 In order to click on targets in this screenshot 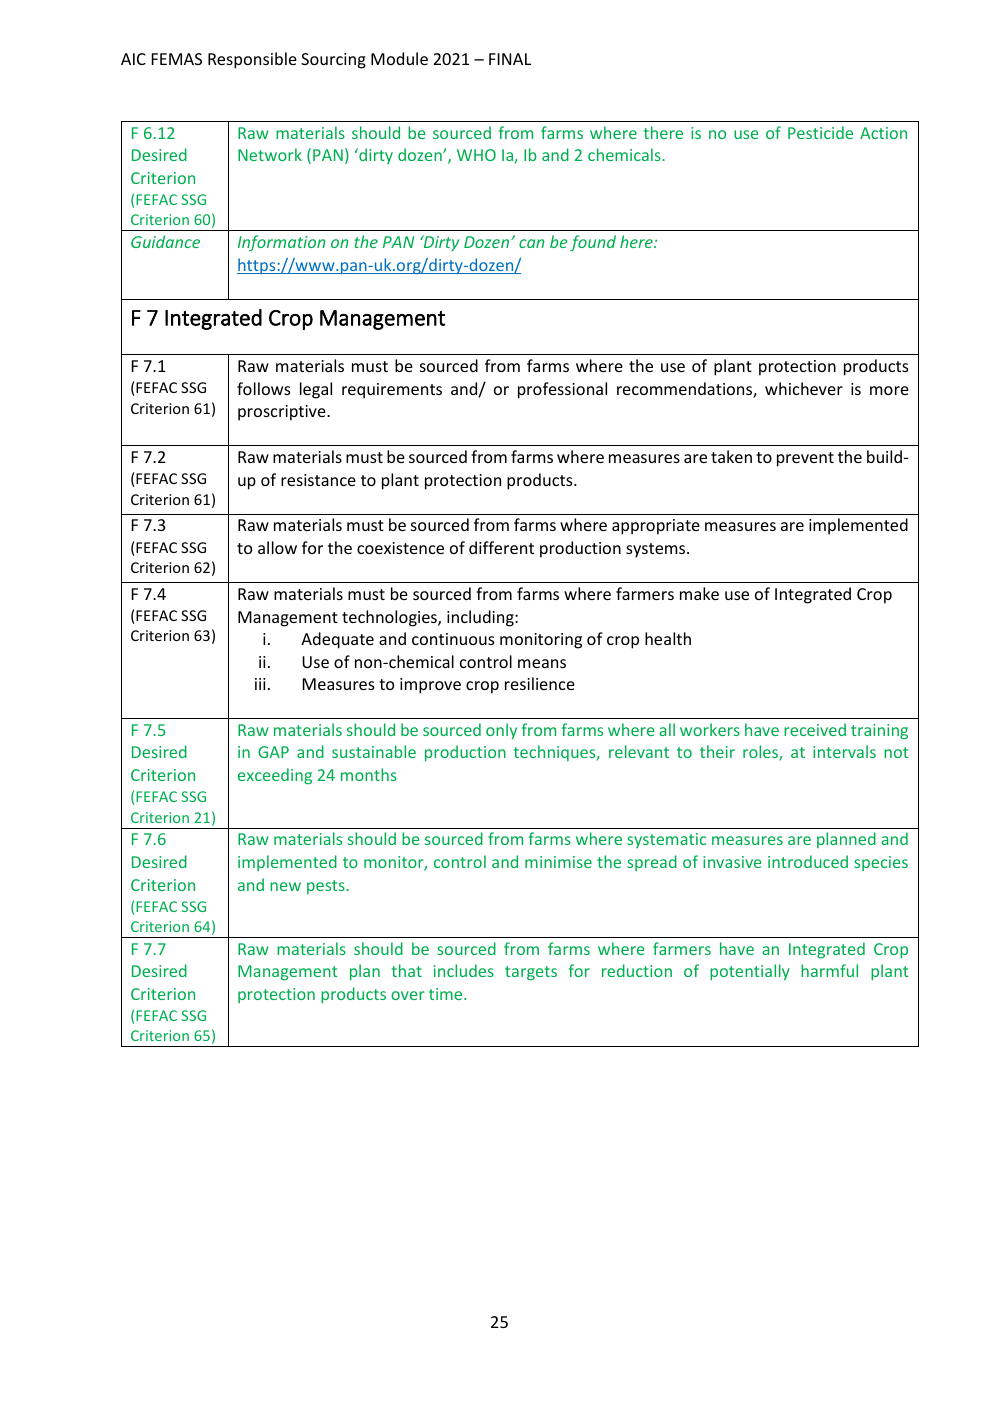, I will do `click(531, 973)`.
